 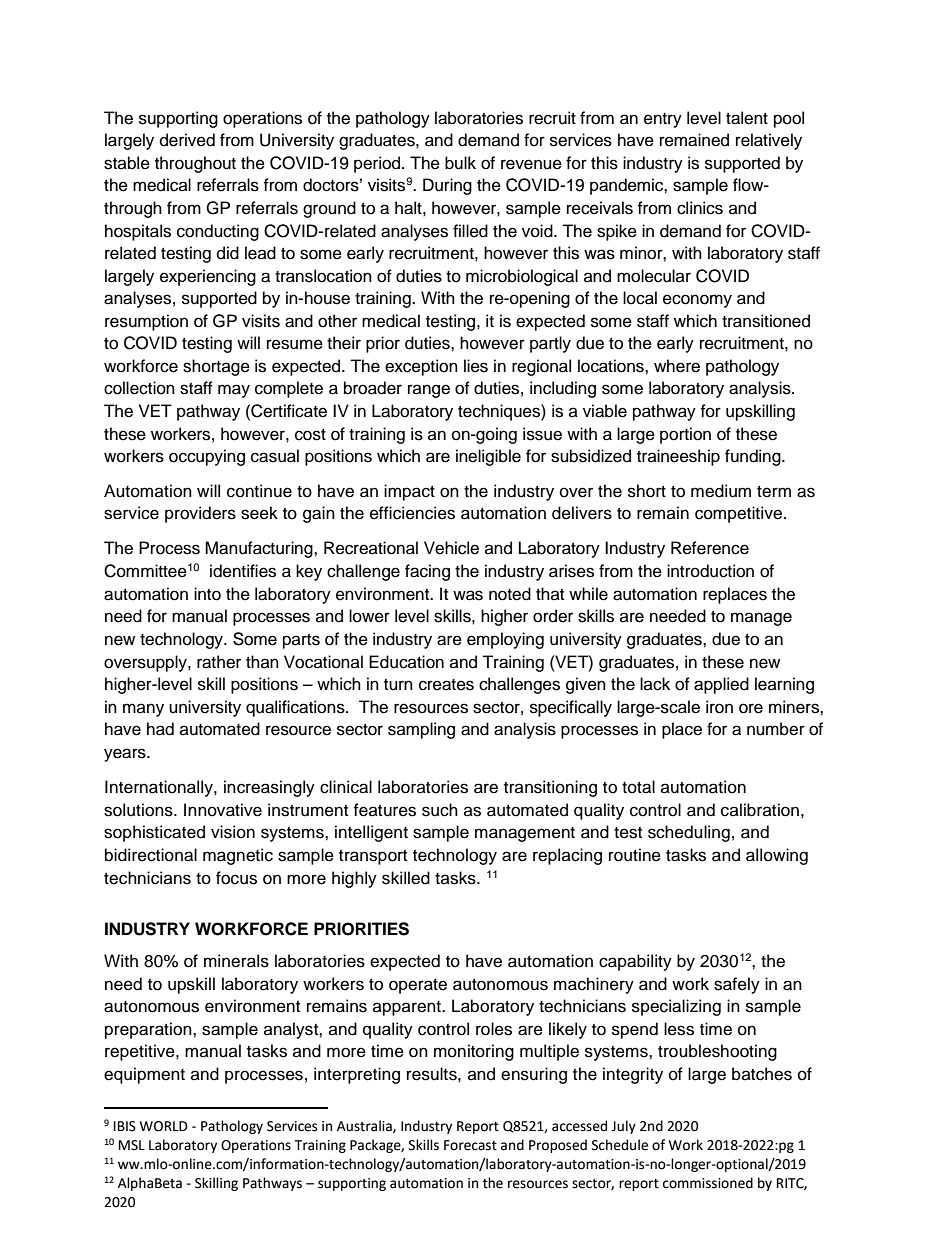 I want to click on derived, so click(x=187, y=140).
